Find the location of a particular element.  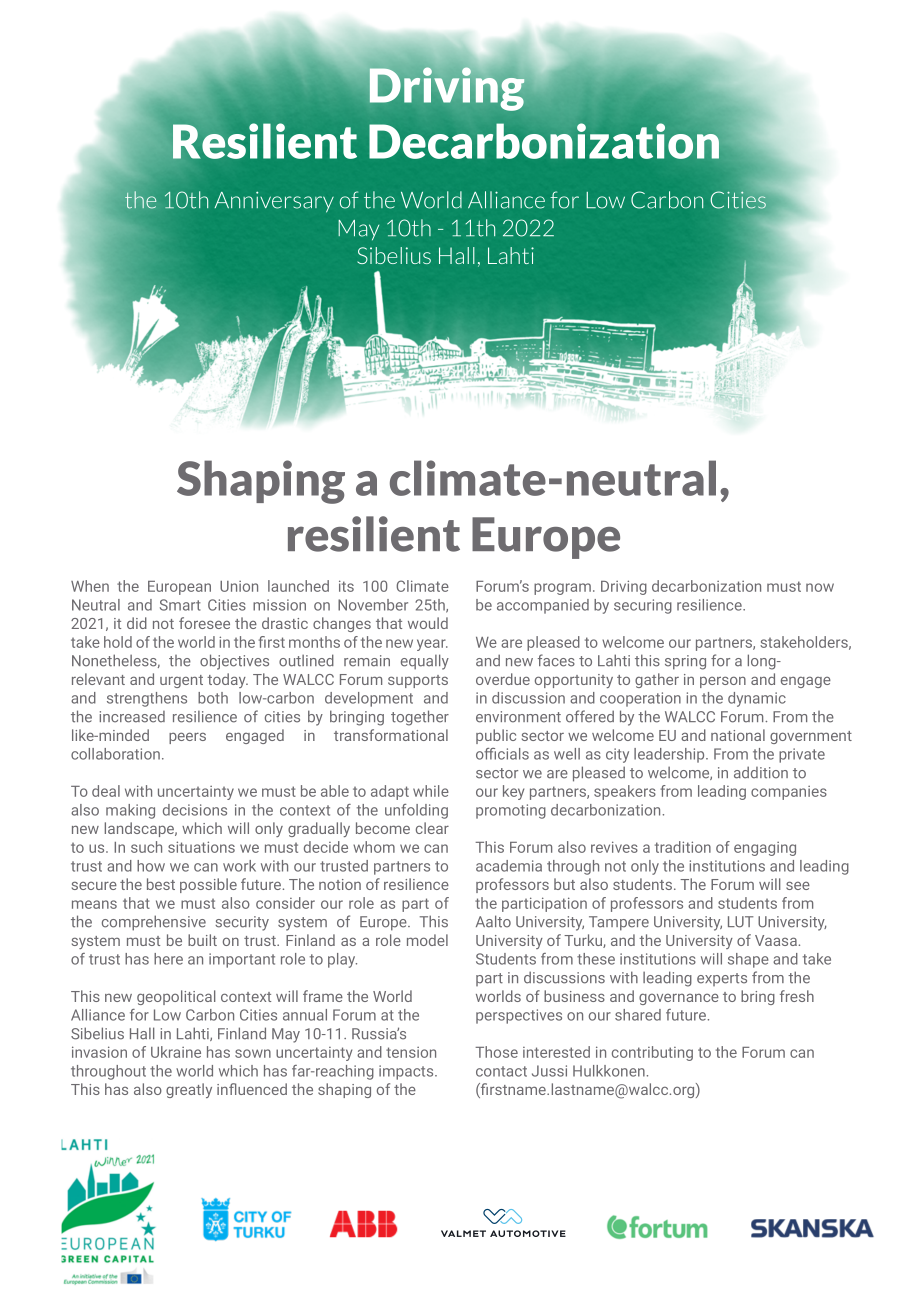

Ukraine is located at coordinates (176, 1052).
